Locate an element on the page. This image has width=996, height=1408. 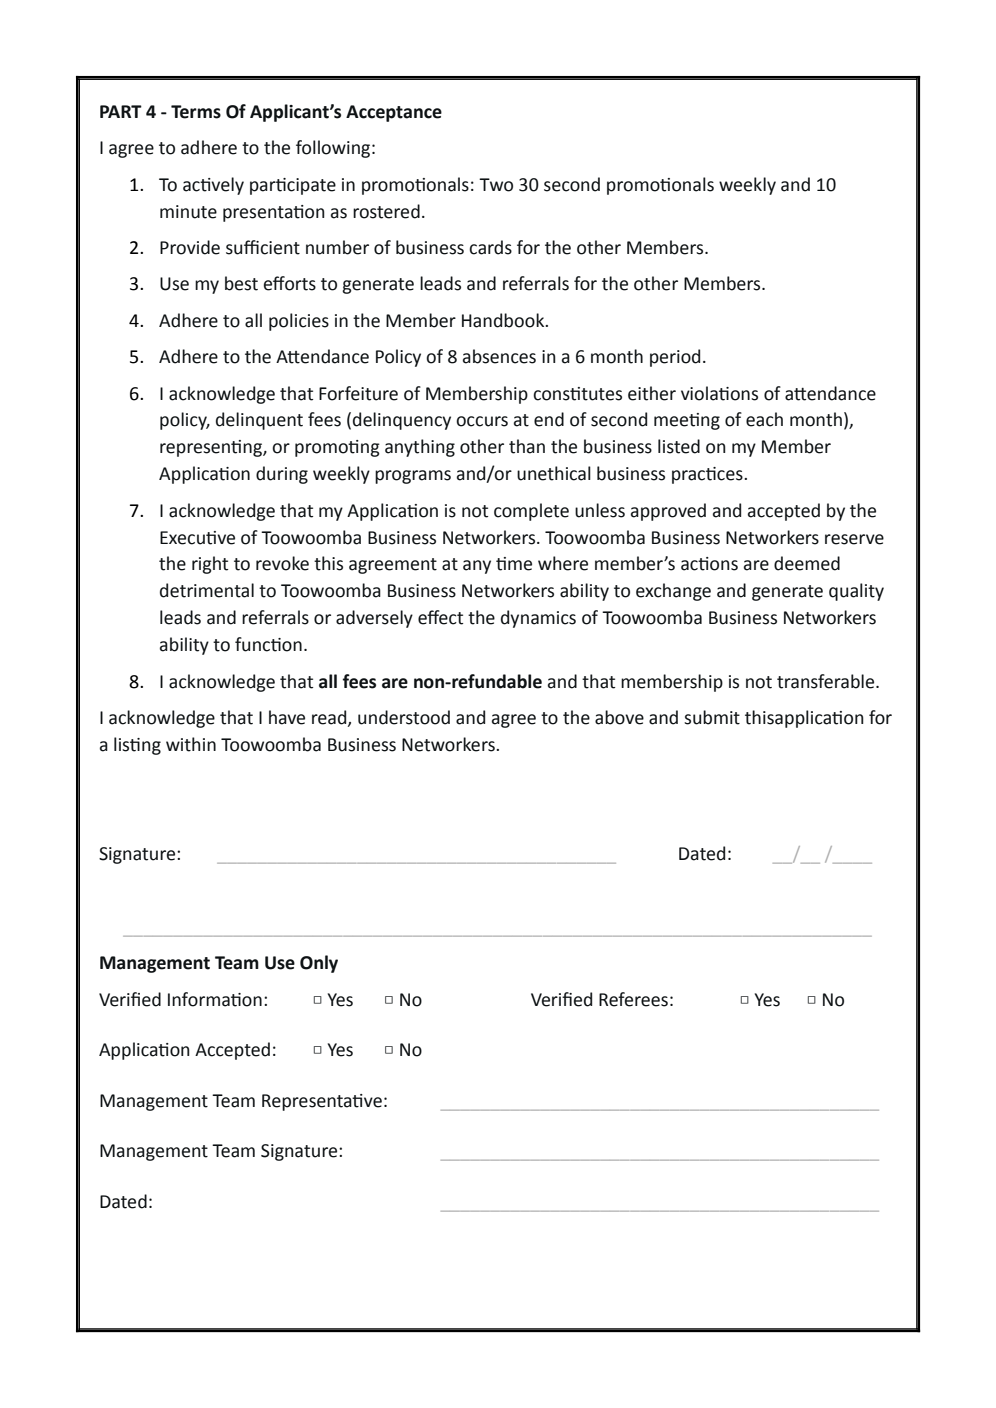
representing is located at coordinates (212, 448).
